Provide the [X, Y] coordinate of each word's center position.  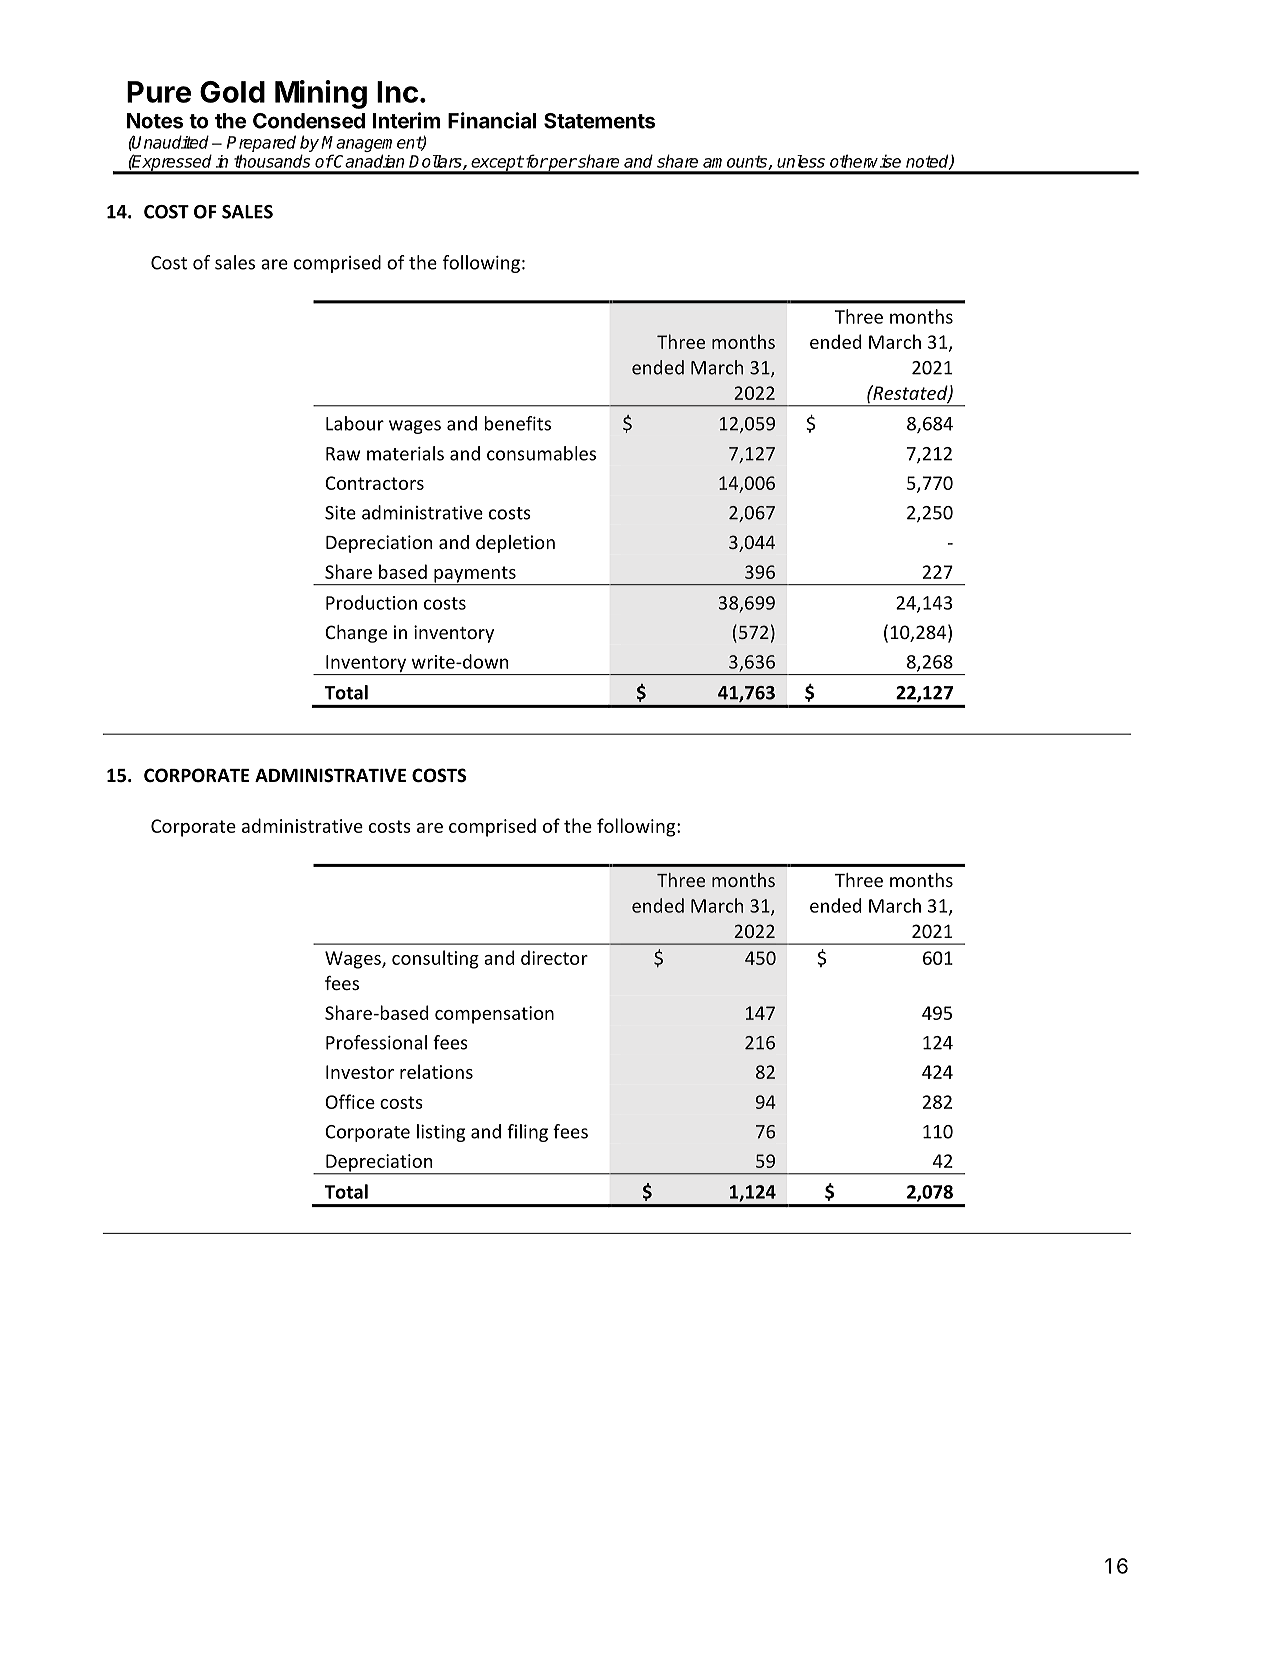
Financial [492, 120]
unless [801, 161]
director [554, 957]
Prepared [261, 143]
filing [527, 1133]
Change [356, 634]
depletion [515, 544]
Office [350, 1101]
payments [475, 575]
